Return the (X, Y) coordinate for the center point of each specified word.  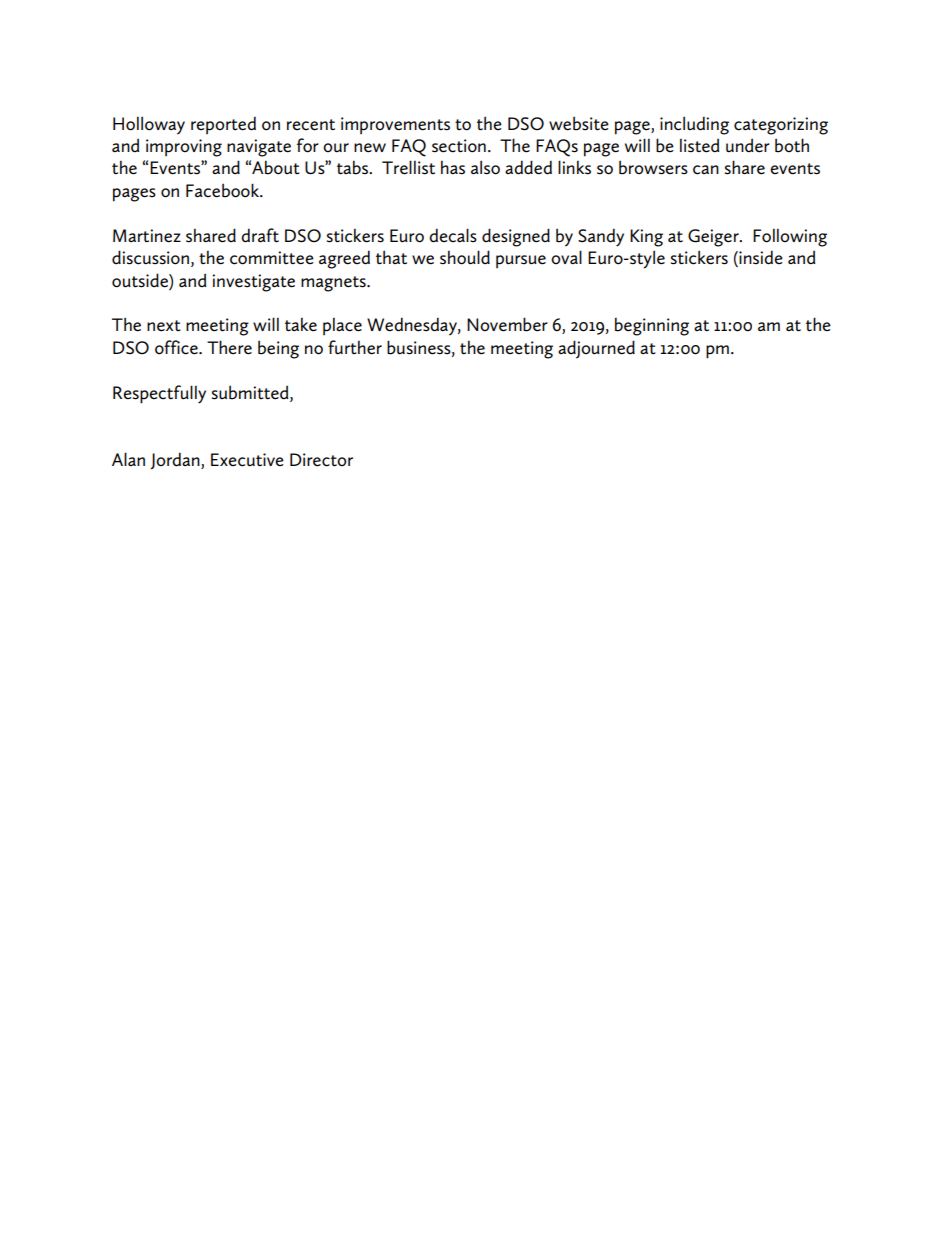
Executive (247, 460)
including (694, 125)
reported (223, 125)
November (507, 324)
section (459, 146)
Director (321, 460)
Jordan (176, 461)
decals (453, 235)
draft (260, 235)
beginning (652, 327)
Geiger (714, 238)
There (229, 347)
